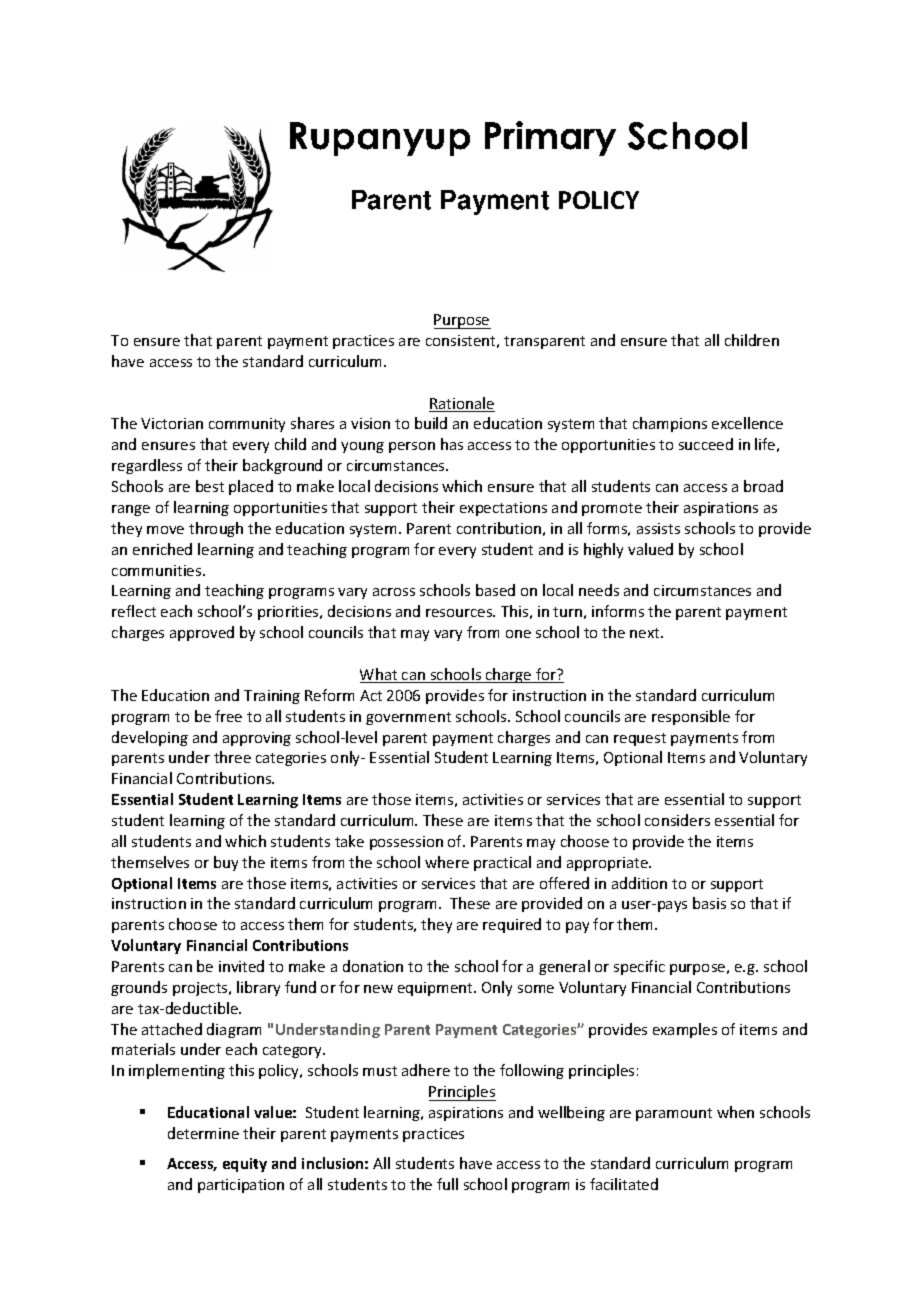 Image resolution: width=924 pixels, height=1308 pixels. I want to click on buy, so click(226, 863).
